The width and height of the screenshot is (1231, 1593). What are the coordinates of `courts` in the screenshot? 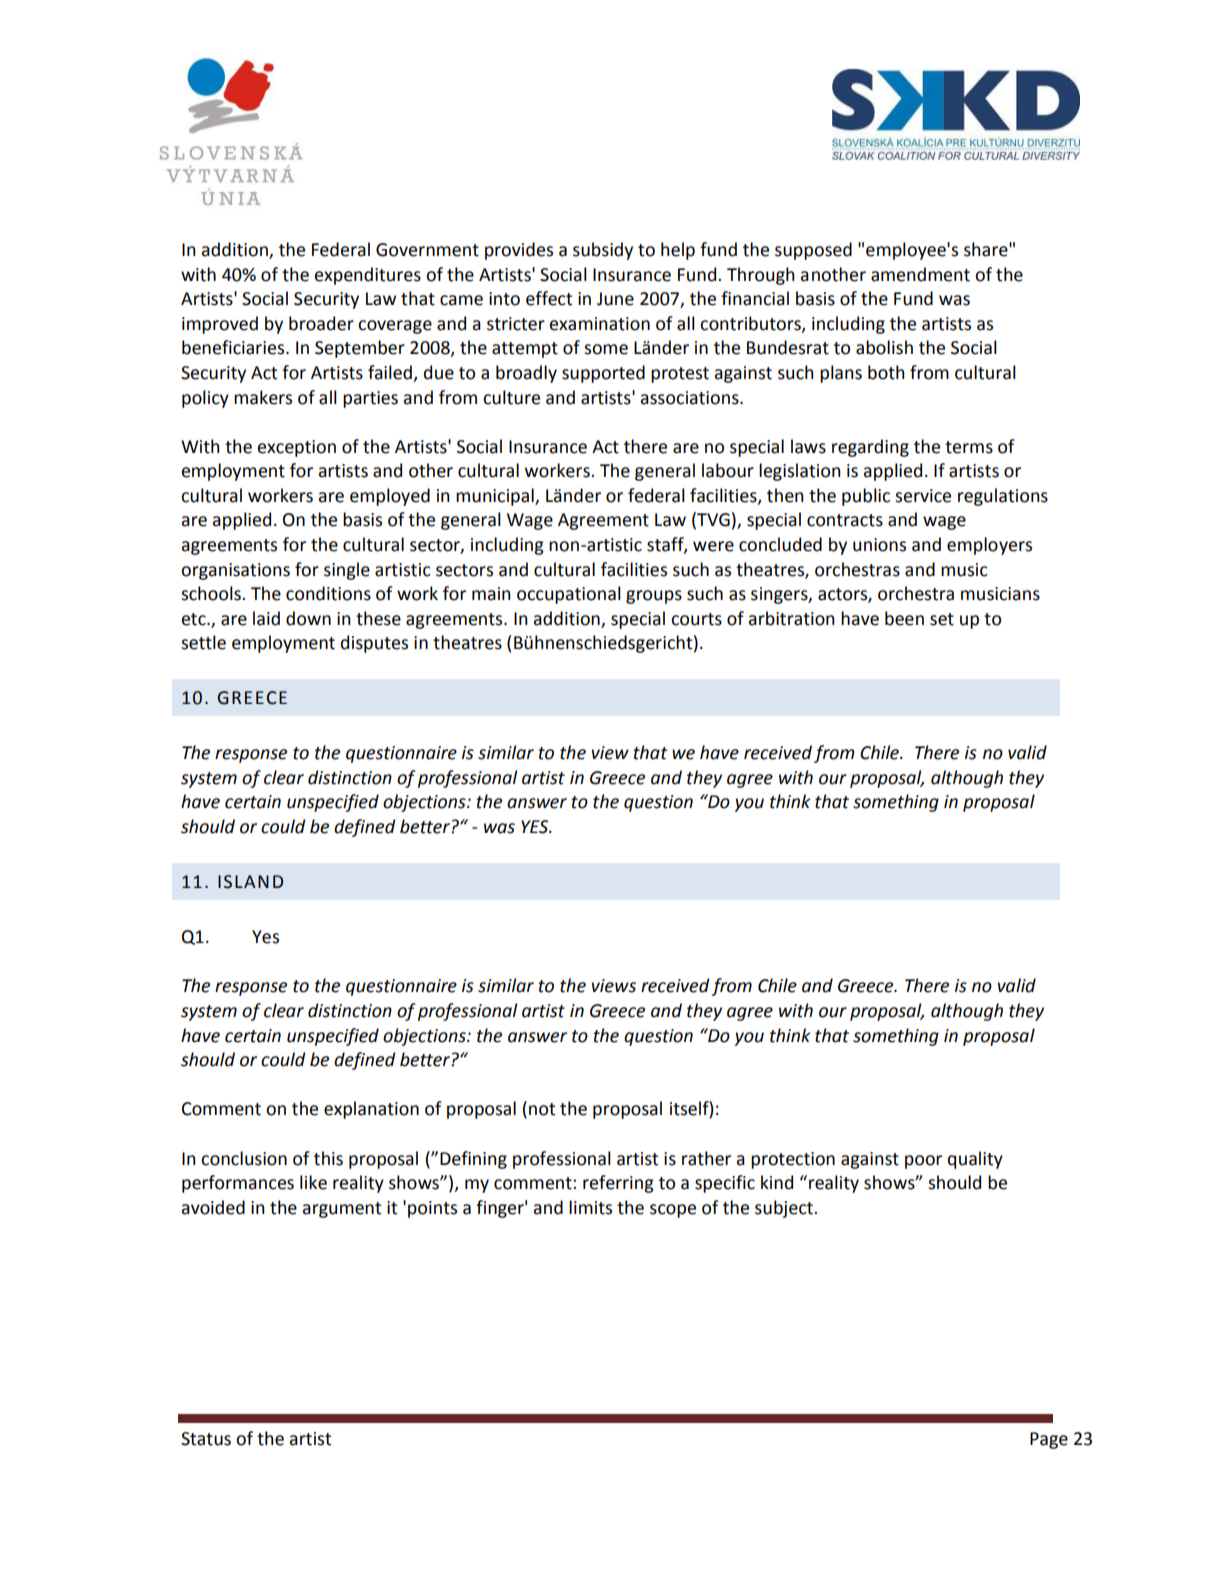 It's located at (696, 619).
